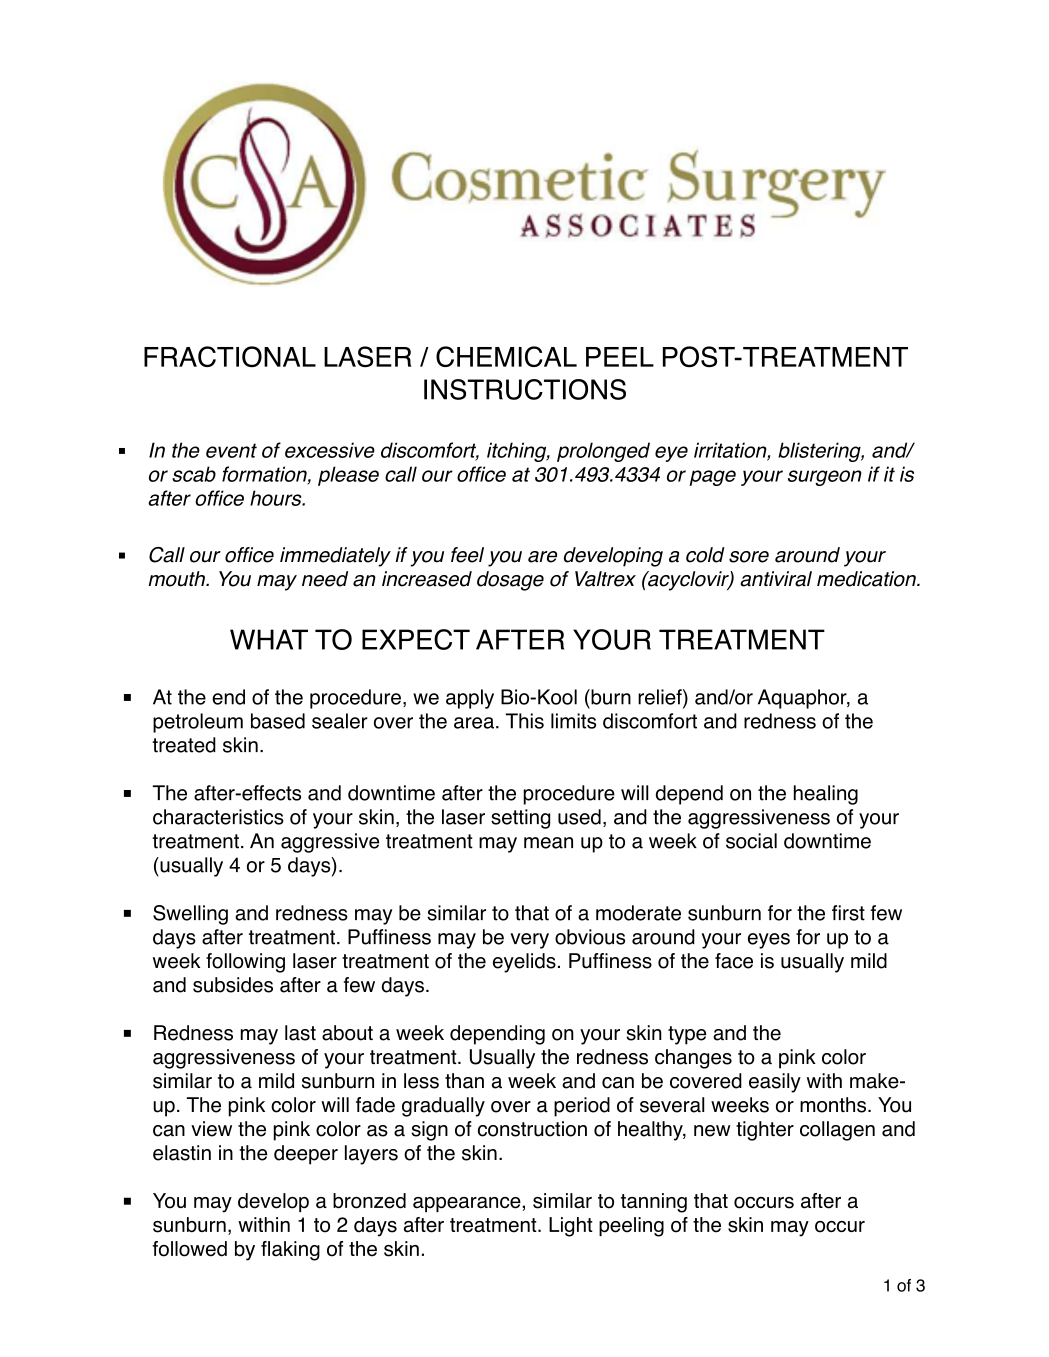  Describe the element at coordinates (525, 389) in the document. I see `INSTRUCTIONS` at that location.
